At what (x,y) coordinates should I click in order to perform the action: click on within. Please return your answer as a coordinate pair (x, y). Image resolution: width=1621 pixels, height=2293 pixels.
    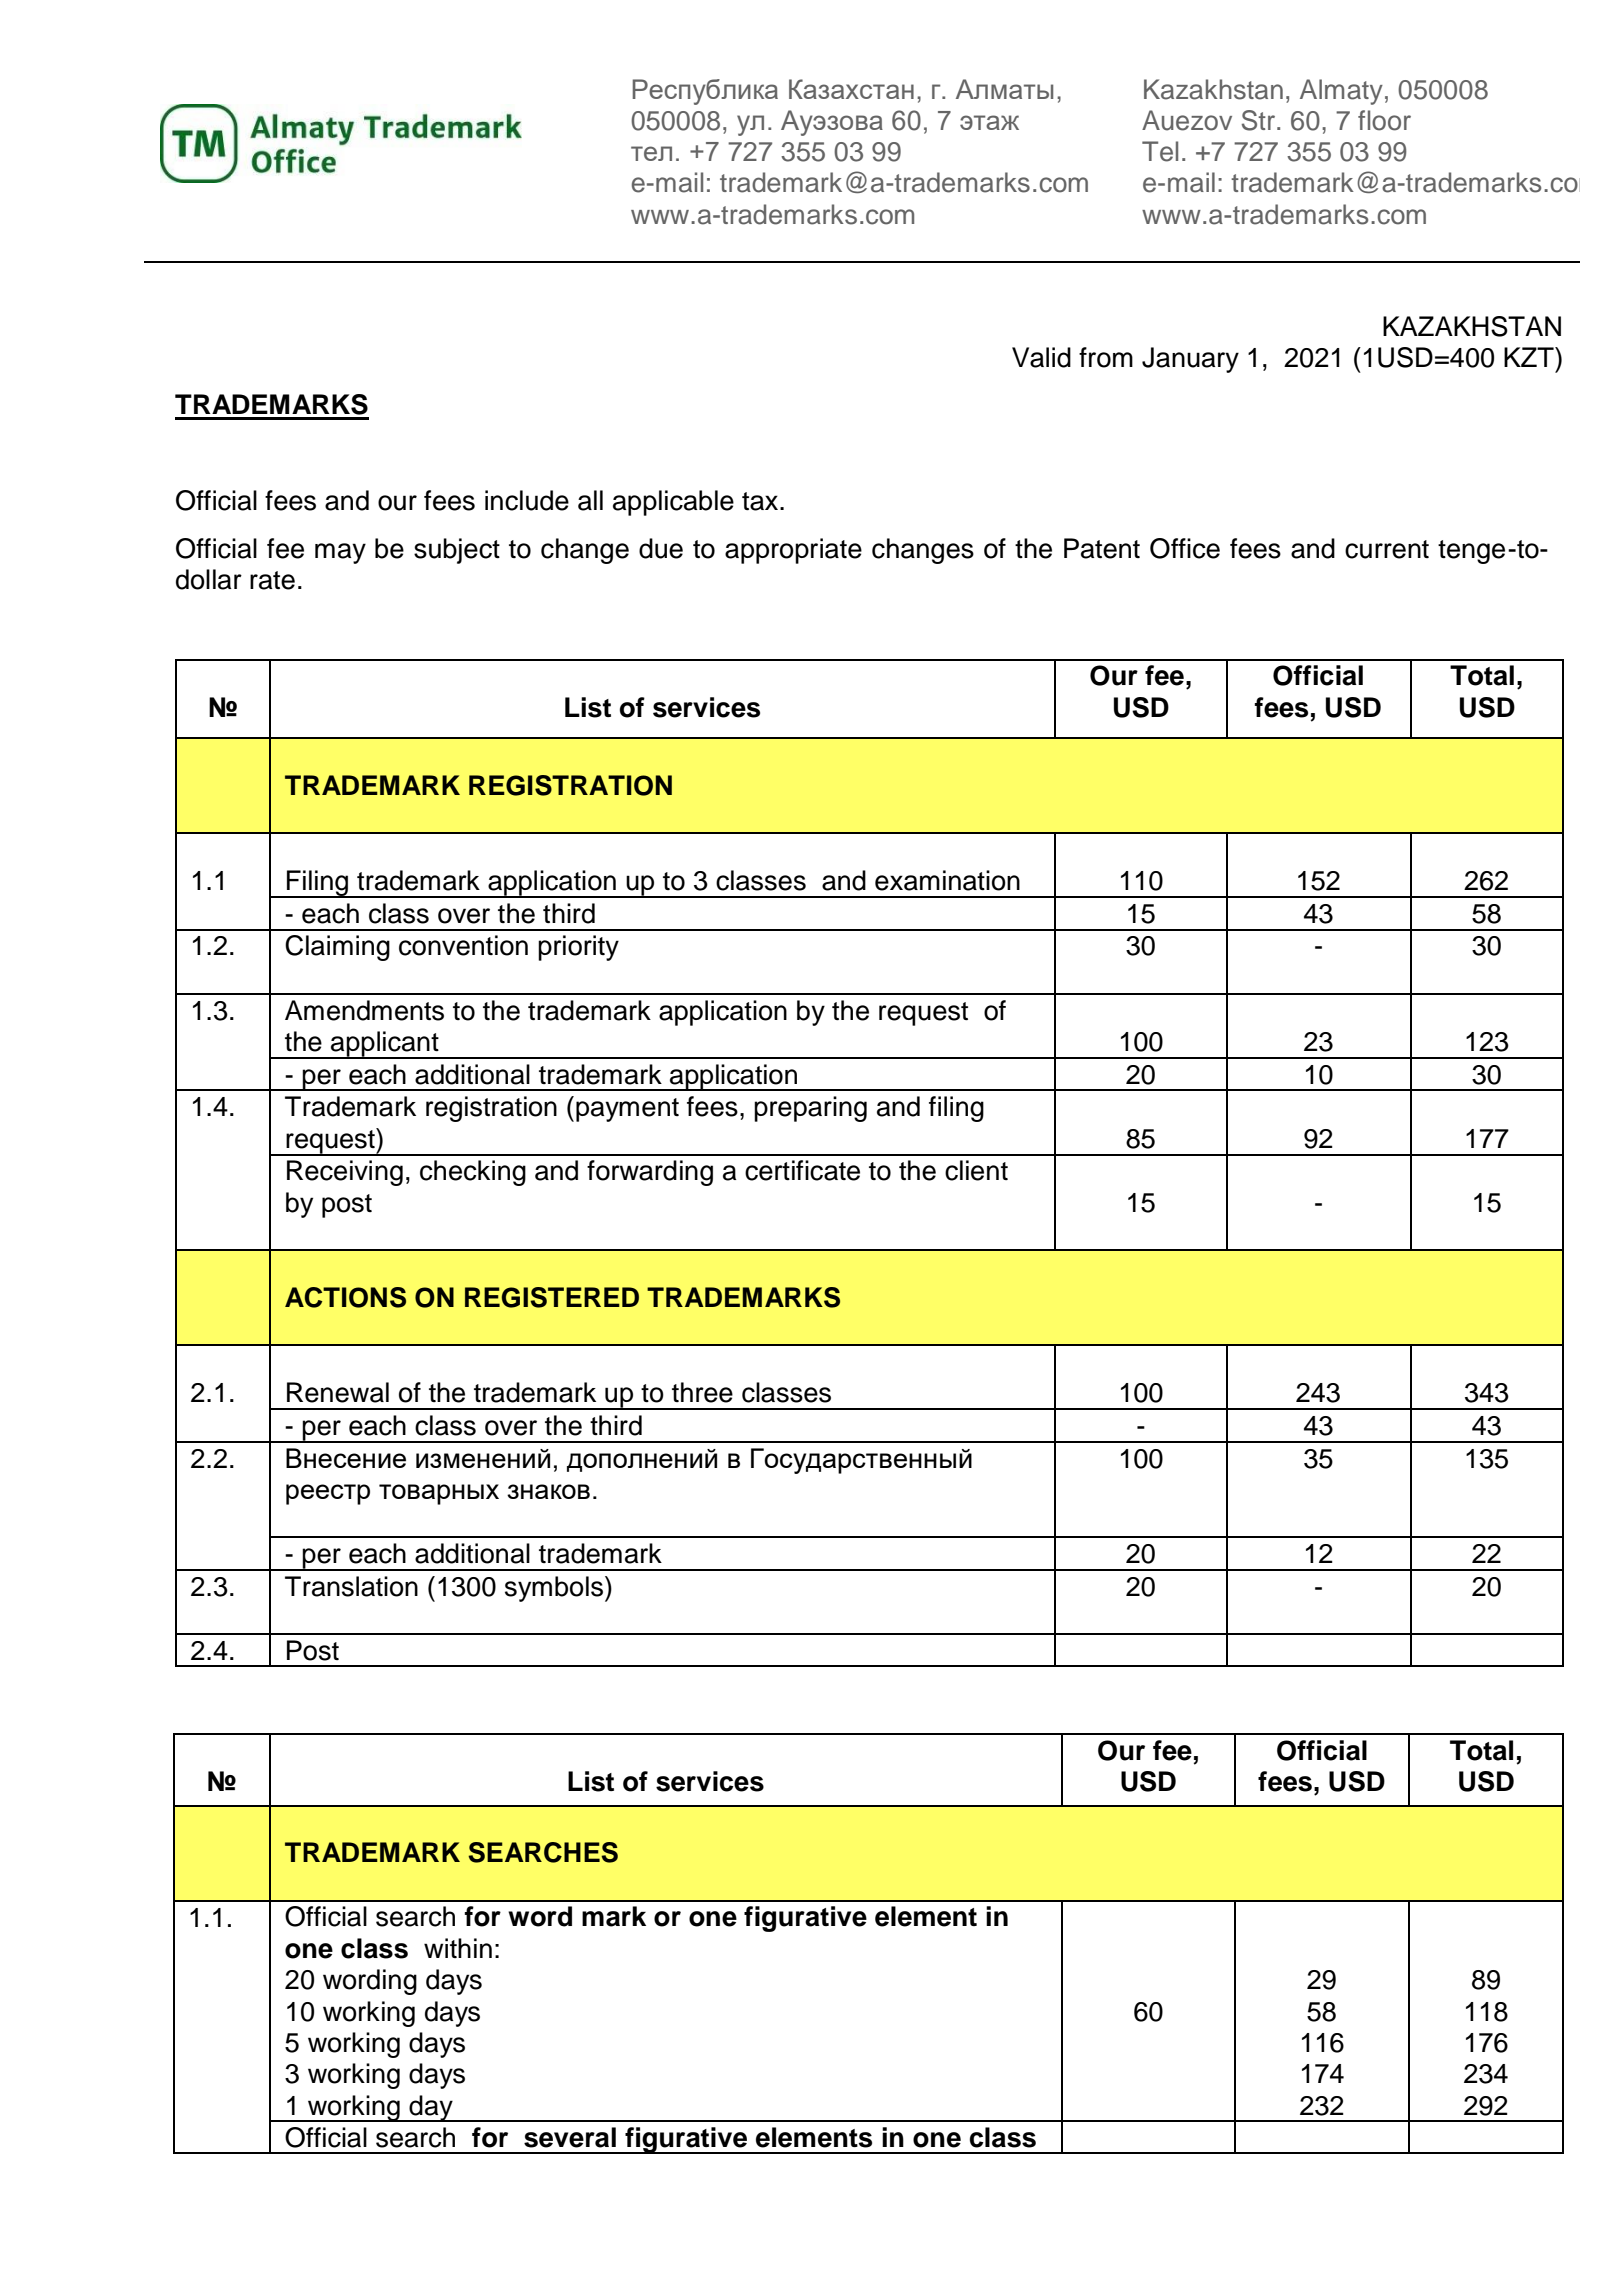
    Looking at the image, I should click on (458, 1948).
